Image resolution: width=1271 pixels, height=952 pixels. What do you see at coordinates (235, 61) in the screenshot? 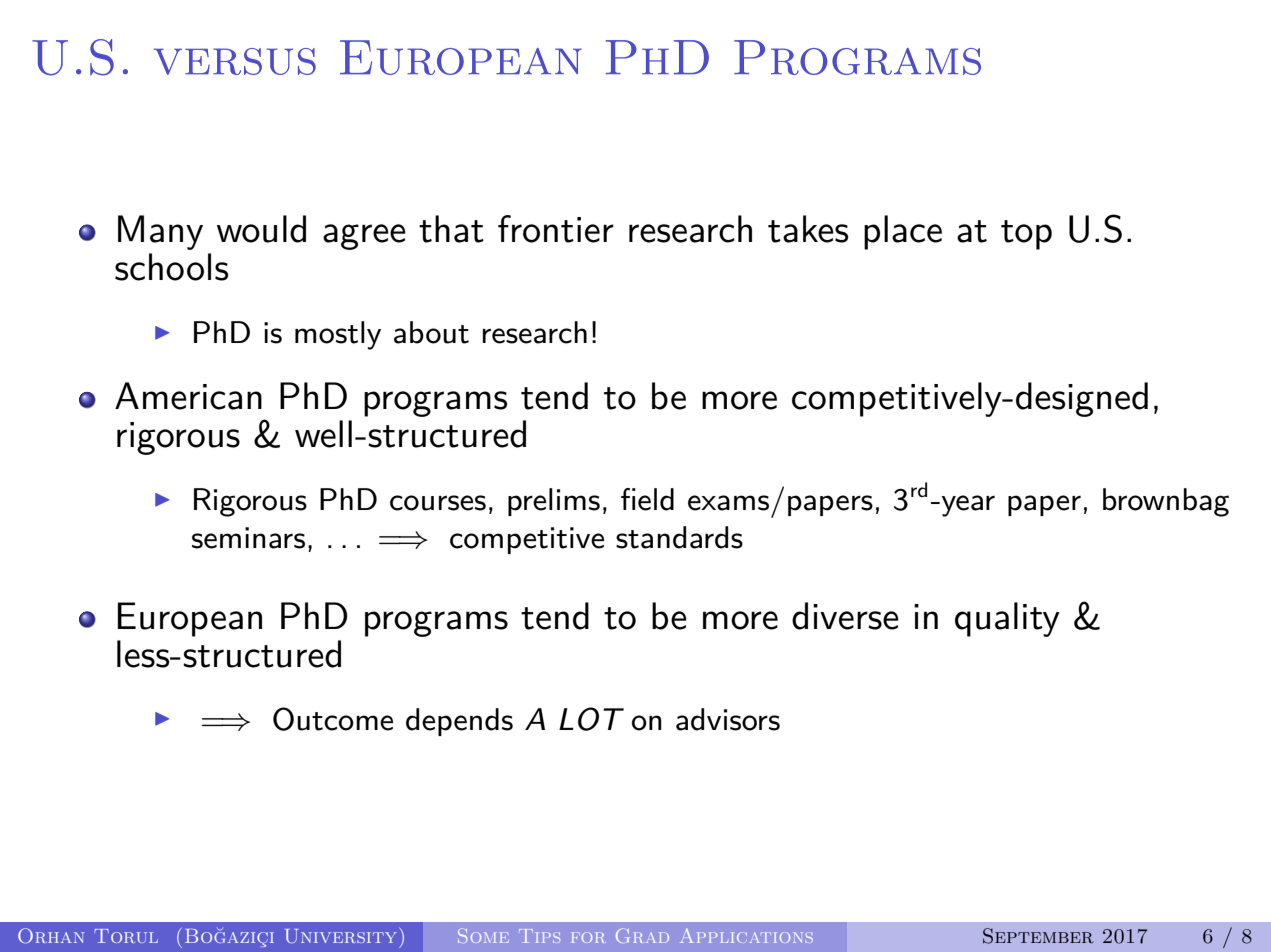
I see `versus` at bounding box center [235, 61].
